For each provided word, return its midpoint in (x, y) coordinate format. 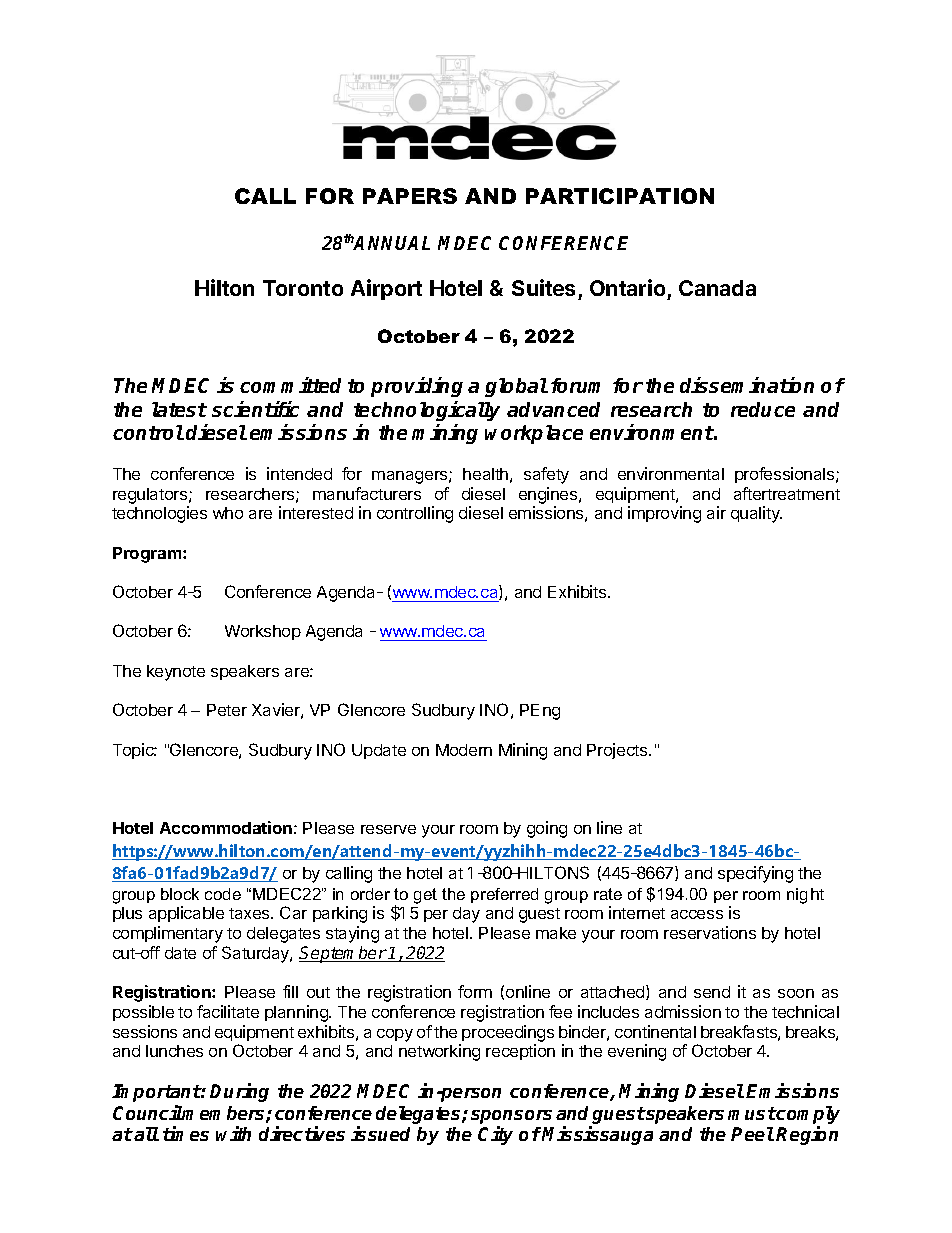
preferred (504, 895)
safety (546, 475)
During (239, 1092)
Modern (464, 750)
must (752, 1113)
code (223, 894)
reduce (763, 409)
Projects (618, 751)
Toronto (303, 288)
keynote (176, 673)
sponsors (511, 1117)
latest (179, 409)
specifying (755, 874)
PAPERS (410, 196)
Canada (717, 288)
